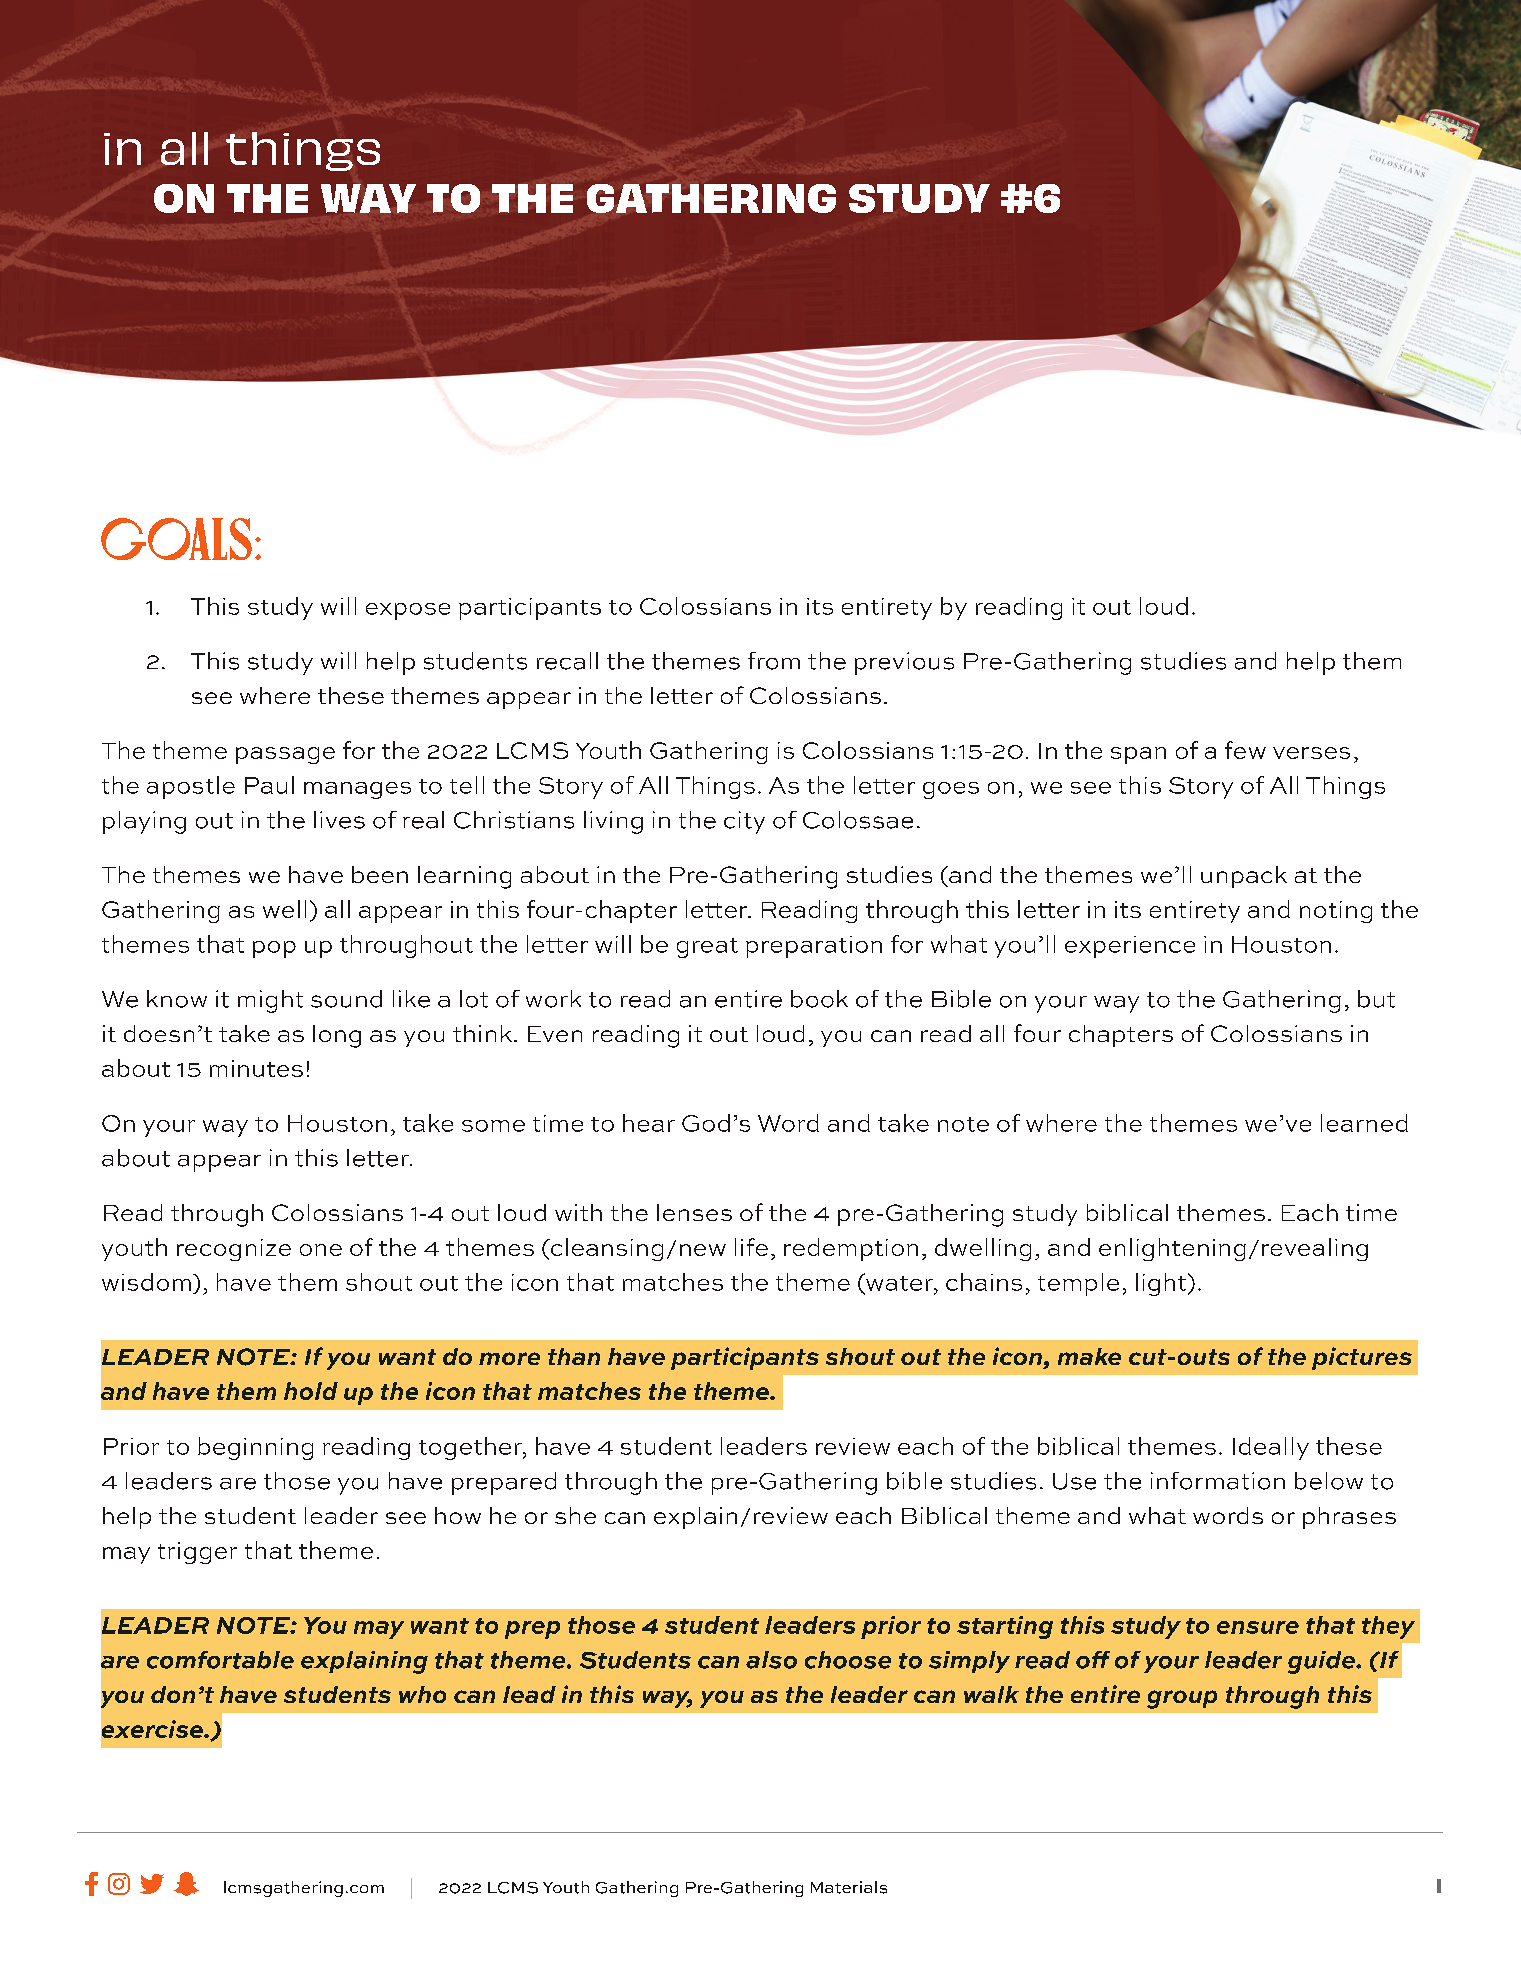 The height and width of the screenshot is (1968, 1521). I want to click on from, so click(774, 661).
